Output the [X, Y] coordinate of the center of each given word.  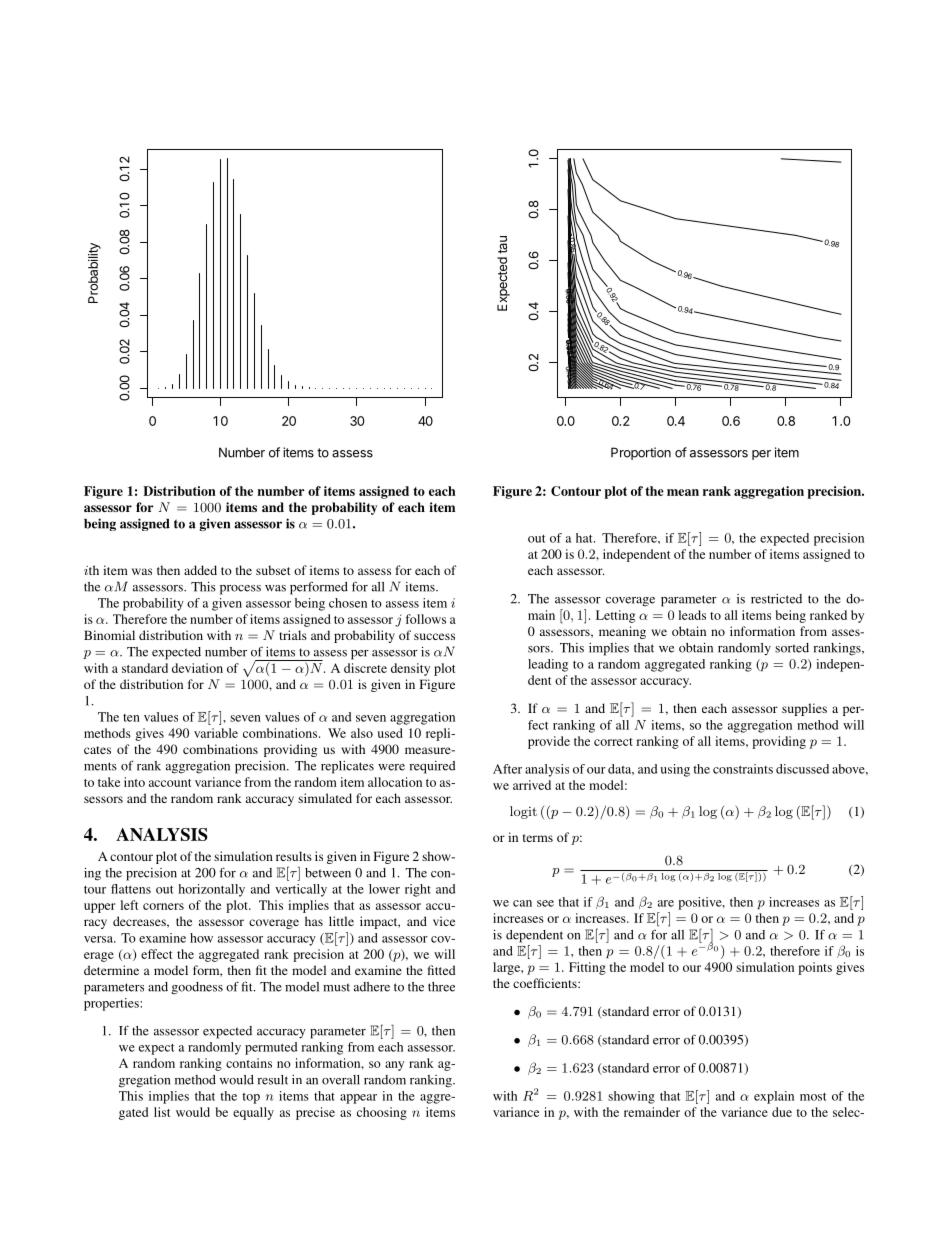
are [666, 903]
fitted [442, 970]
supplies [804, 709]
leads [692, 615]
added [200, 570]
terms [538, 838]
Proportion [641, 453]
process [240, 590]
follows [425, 619]
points [815, 968]
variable [216, 733]
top [251, 1098]
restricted [776, 599]
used [390, 733]
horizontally [211, 890]
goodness [197, 988]
